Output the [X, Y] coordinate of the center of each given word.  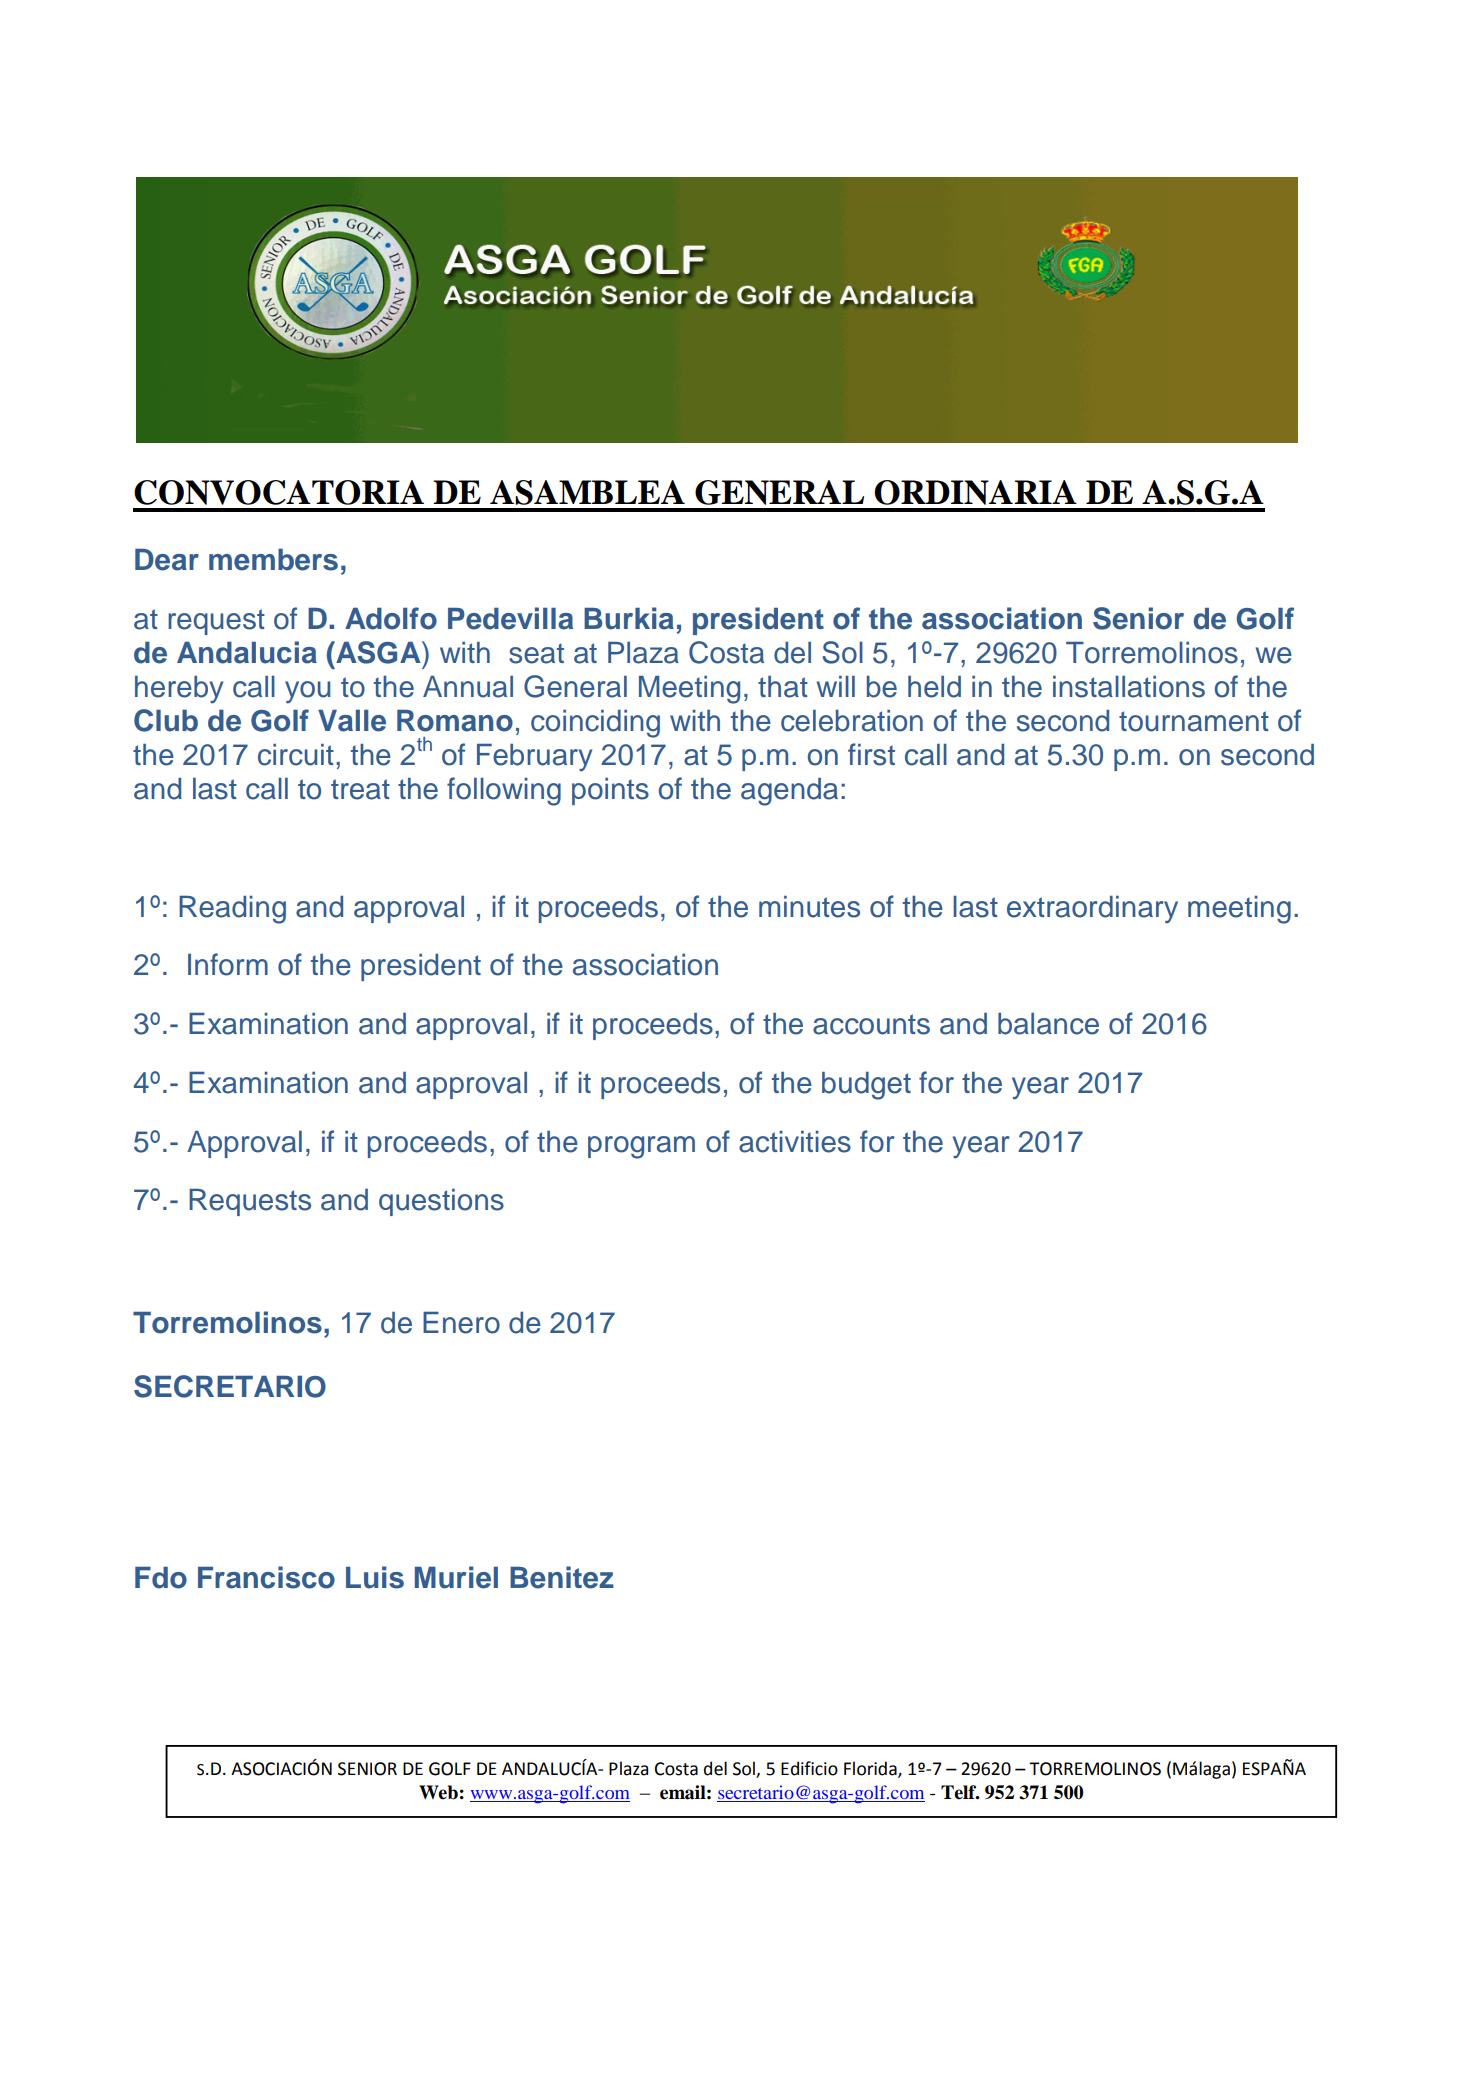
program [641, 1147]
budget [866, 1086]
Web [438, 1792]
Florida [871, 1769]
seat [536, 653]
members [273, 560]
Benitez [562, 1577]
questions [441, 1202]
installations [1129, 687]
